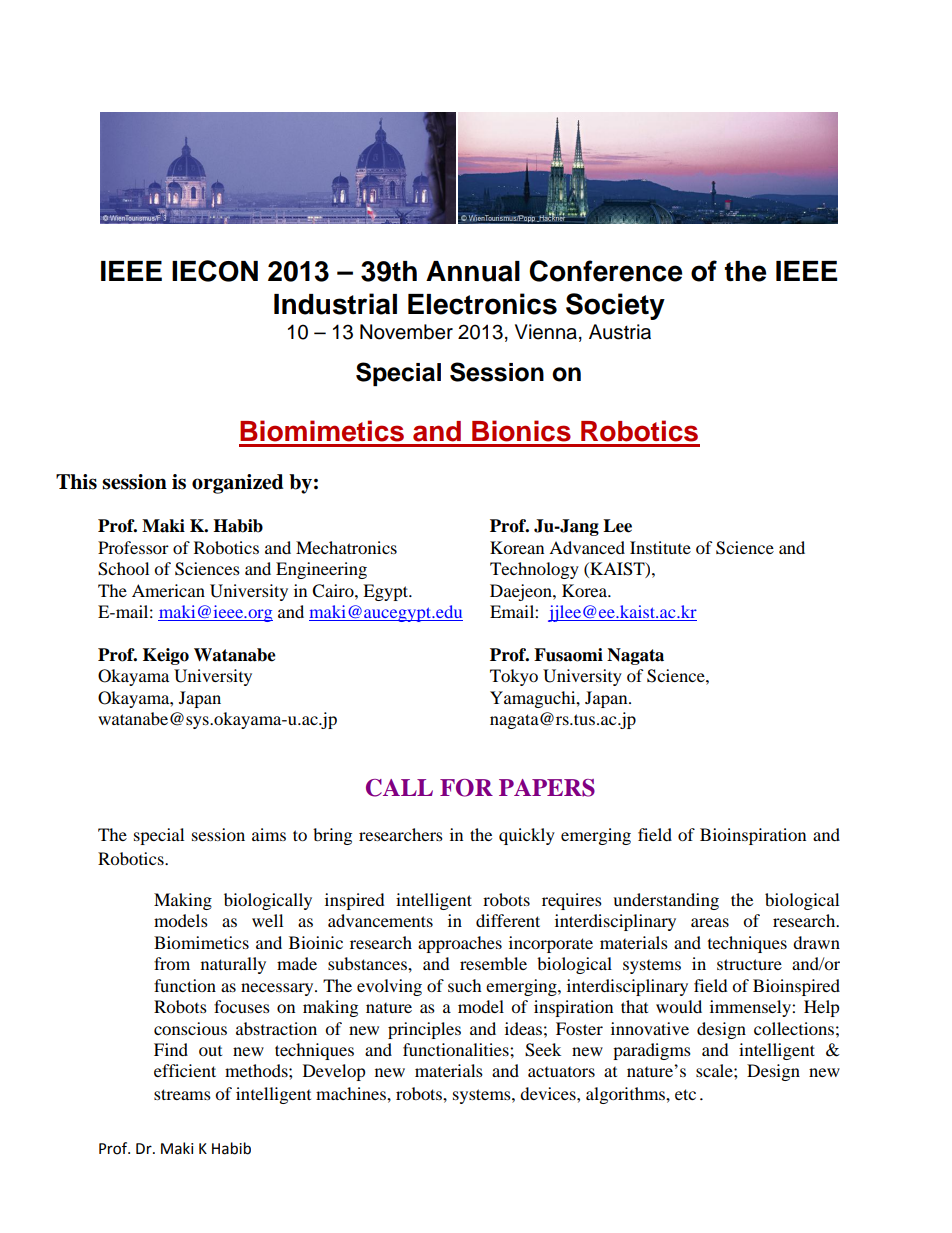 The width and height of the screenshot is (952, 1233). Describe the element at coordinates (168, 590) in the screenshot. I see `American` at that location.
